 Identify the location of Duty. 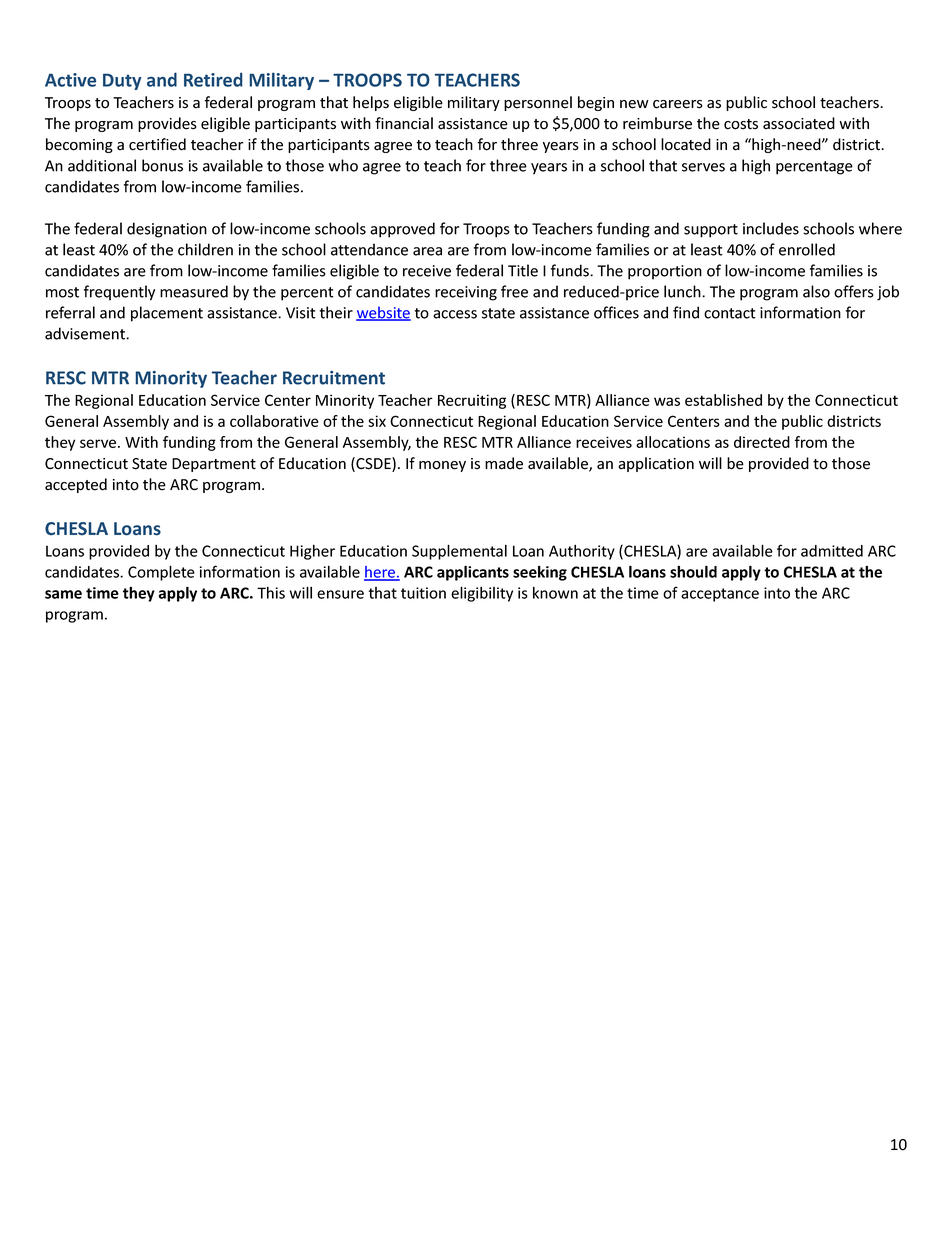
(122, 82).
